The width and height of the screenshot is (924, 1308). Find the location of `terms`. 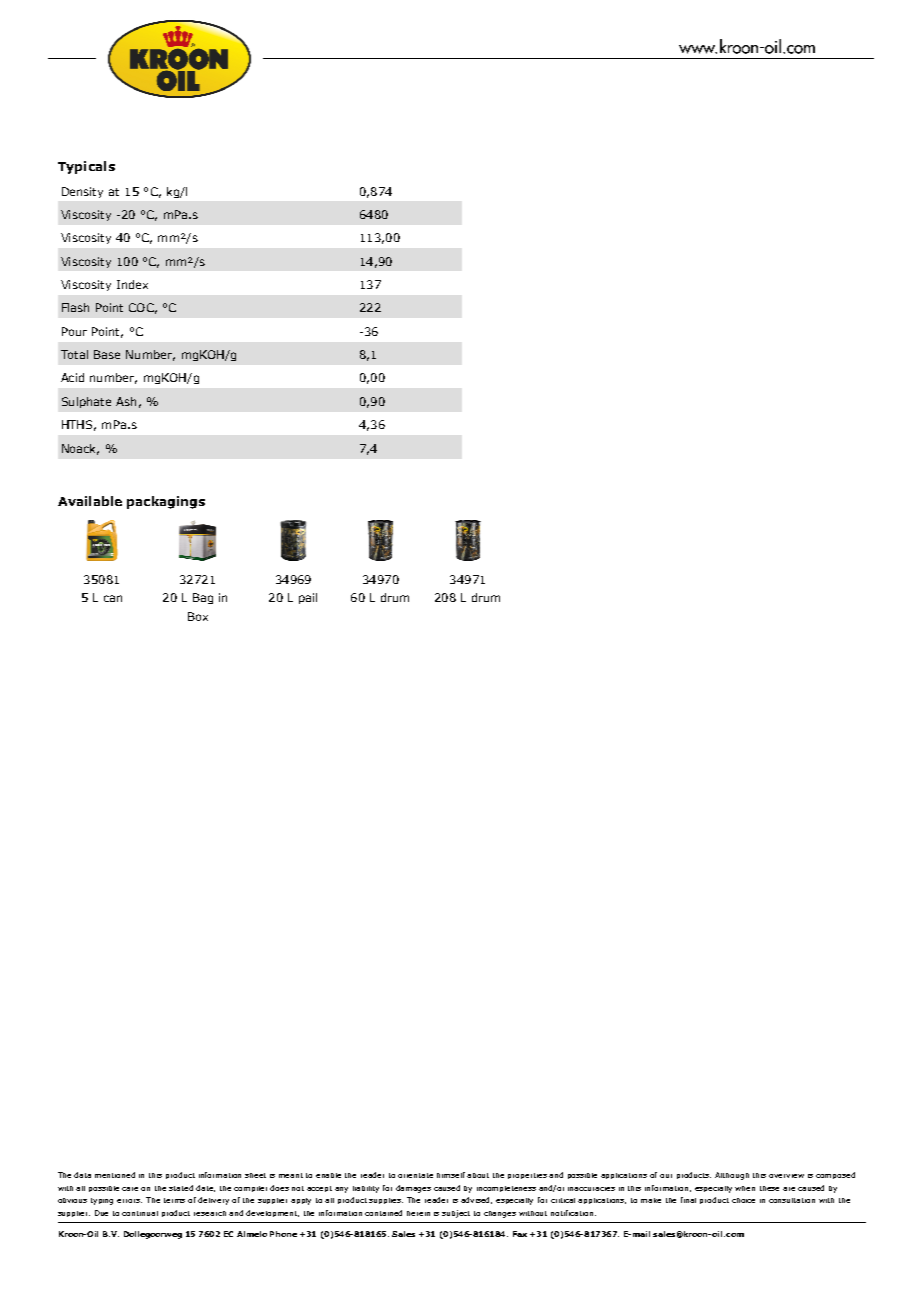

terms is located at coordinates (174, 1200).
